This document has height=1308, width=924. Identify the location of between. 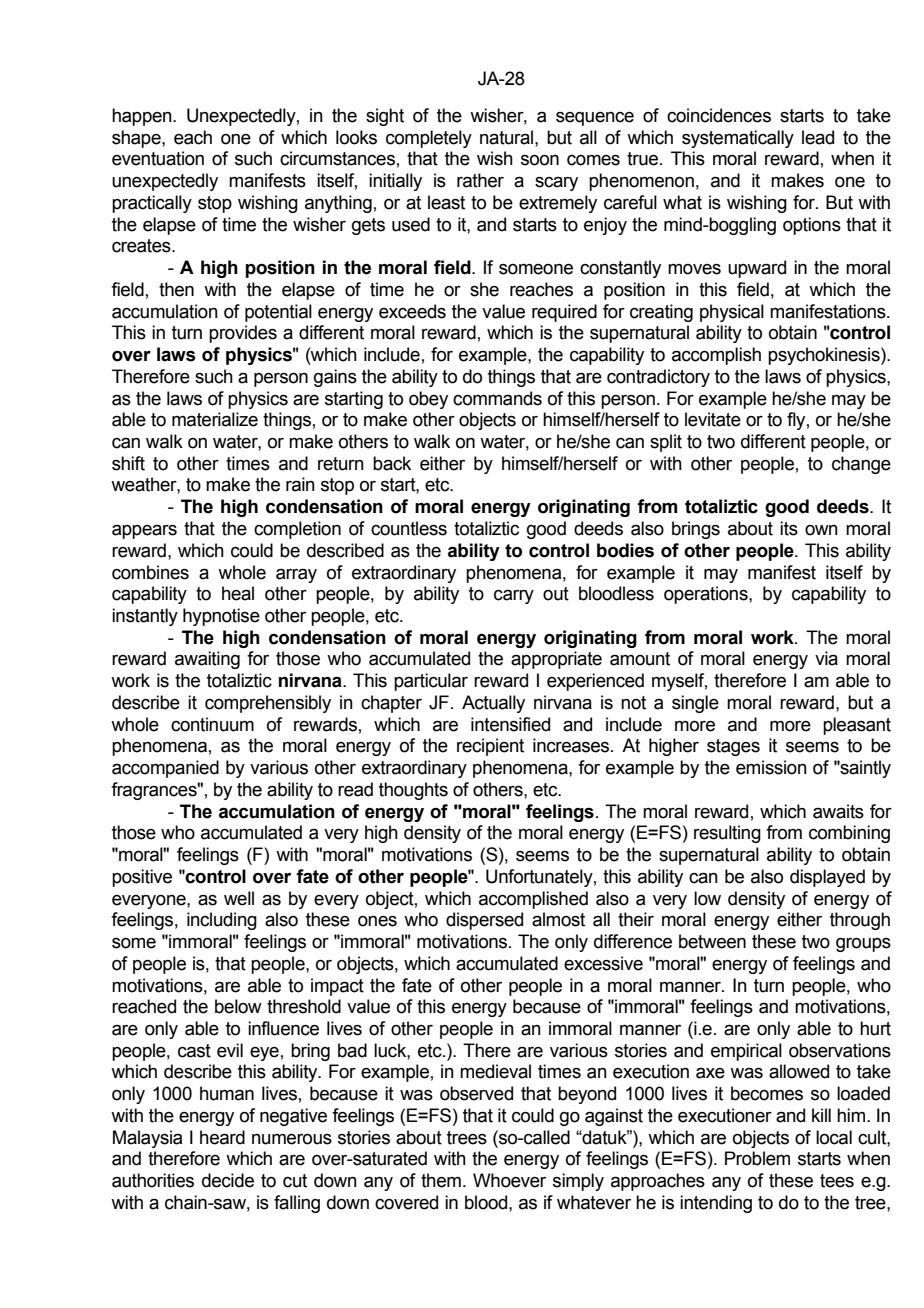
(712, 941).
